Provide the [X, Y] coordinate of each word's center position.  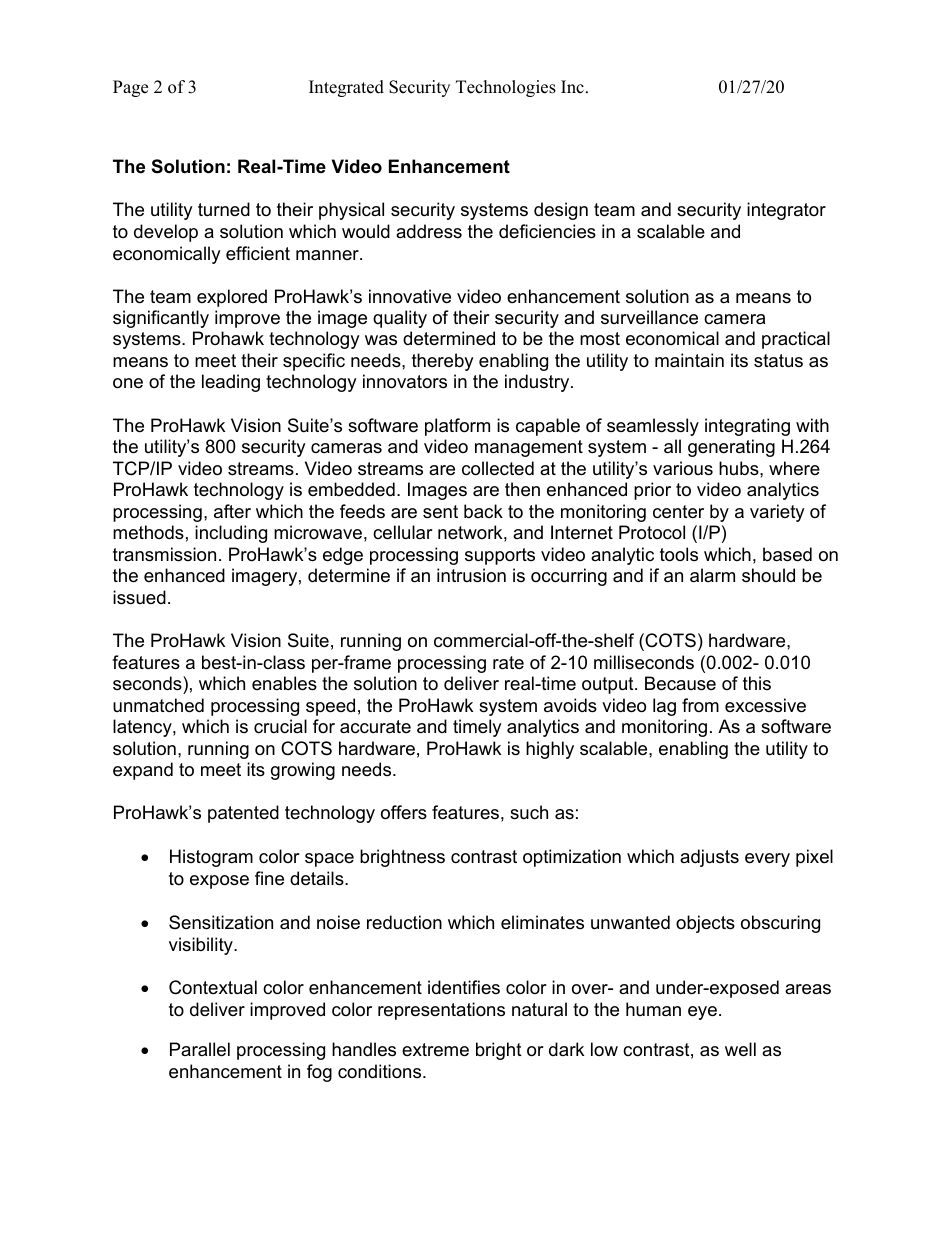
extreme [435, 1050]
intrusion [471, 575]
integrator [786, 211]
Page [130, 88]
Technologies [506, 88]
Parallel [200, 1049]
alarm [712, 575]
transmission [164, 554]
